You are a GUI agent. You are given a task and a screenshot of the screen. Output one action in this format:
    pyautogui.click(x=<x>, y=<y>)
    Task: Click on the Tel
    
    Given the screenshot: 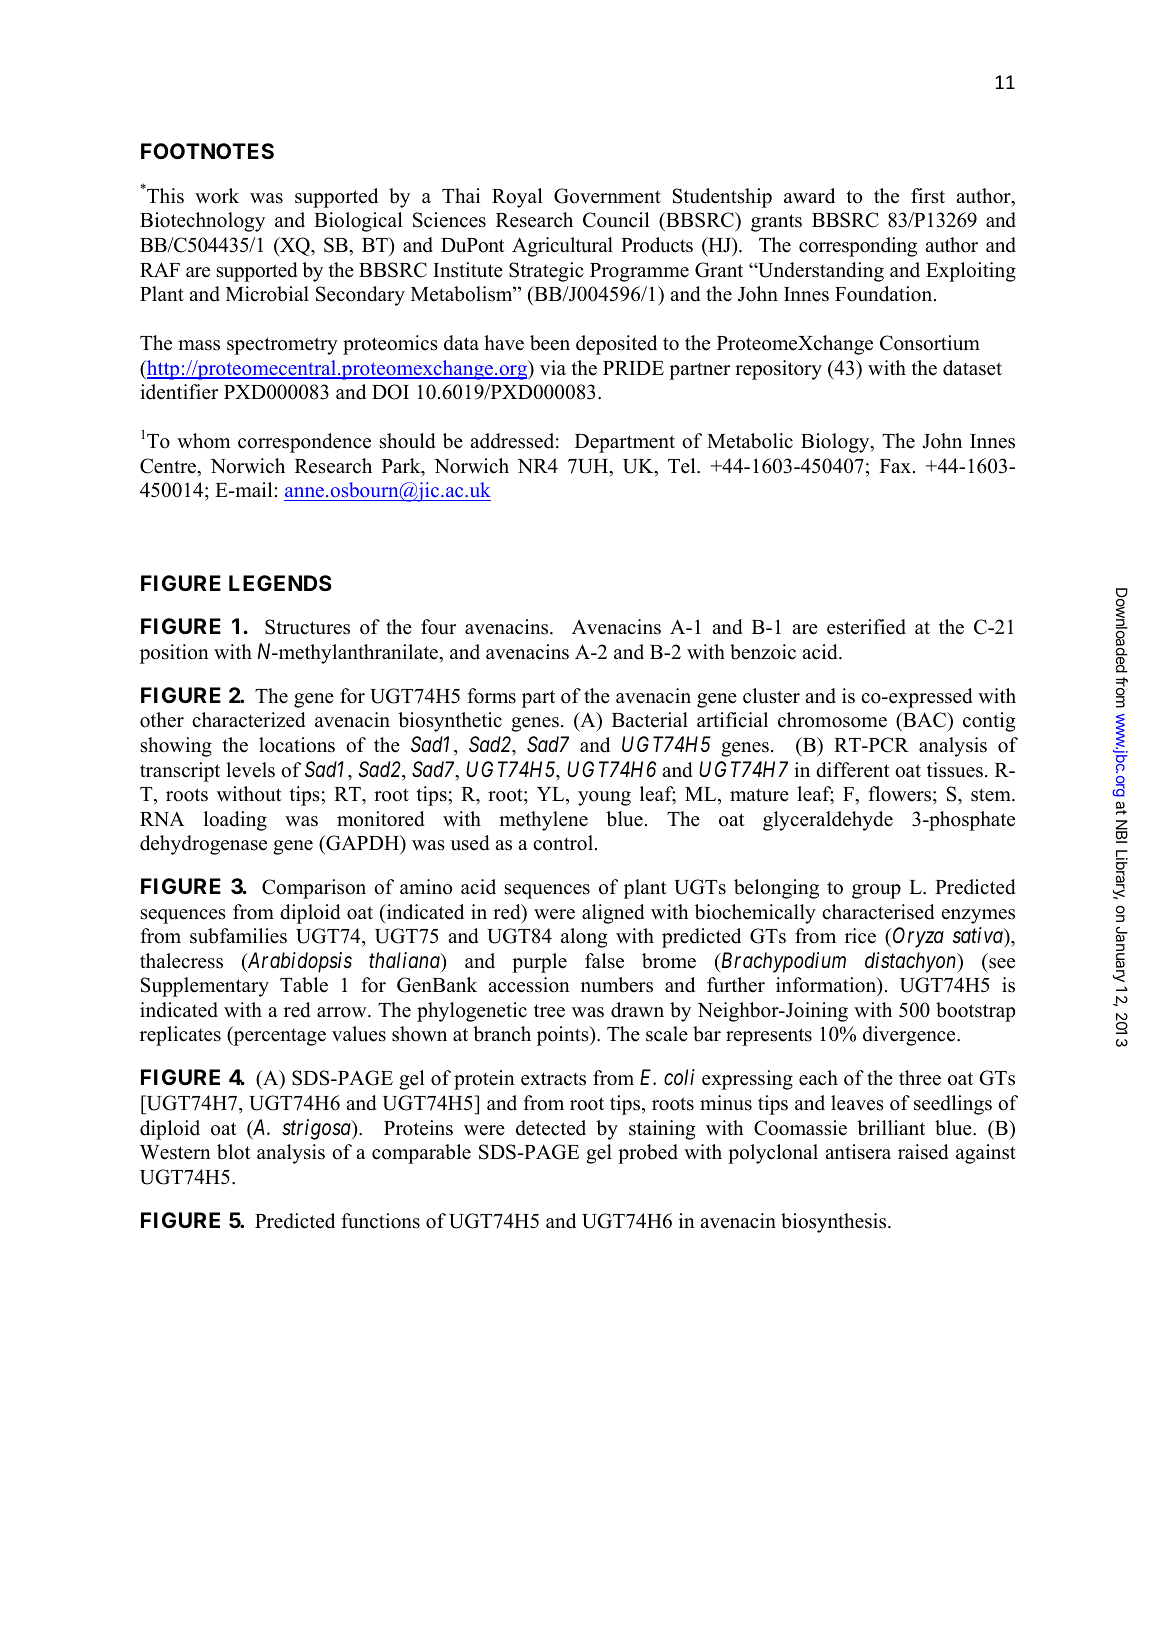 What is the action you would take?
    pyautogui.click(x=683, y=466)
